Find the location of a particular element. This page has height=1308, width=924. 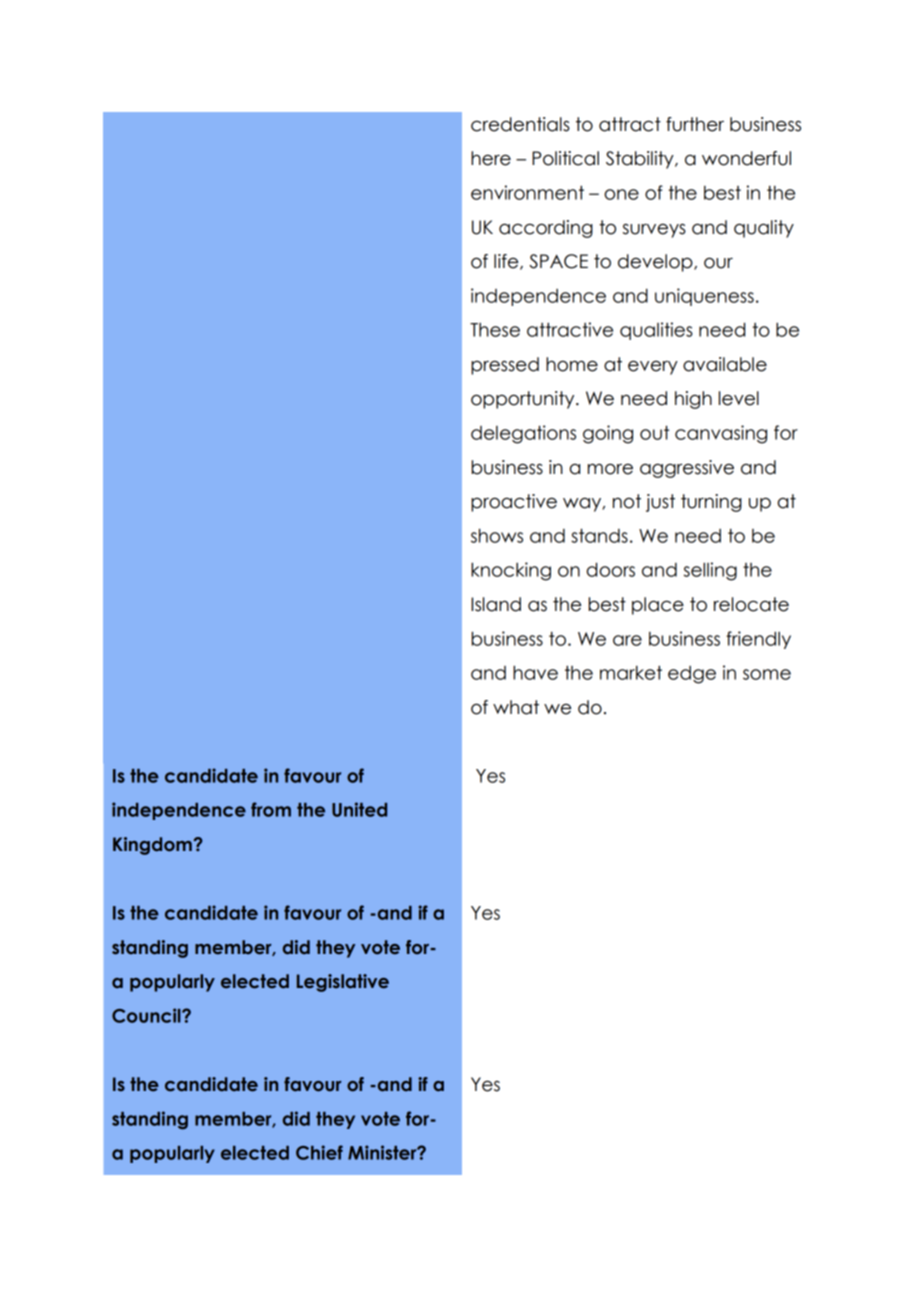

here is located at coordinates (491, 158).
